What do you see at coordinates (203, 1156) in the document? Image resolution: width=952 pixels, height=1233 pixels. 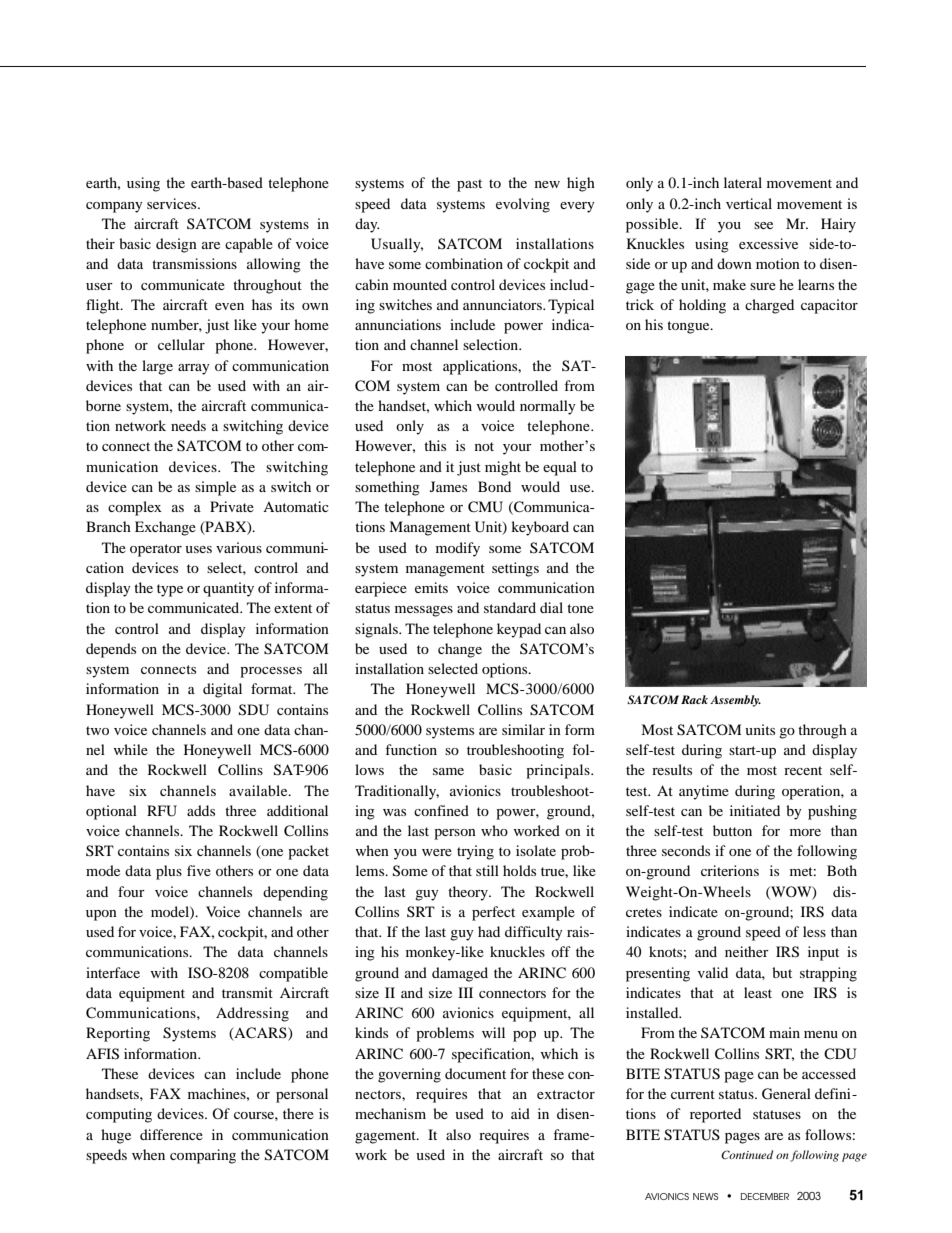 I see `comparing` at bounding box center [203, 1156].
